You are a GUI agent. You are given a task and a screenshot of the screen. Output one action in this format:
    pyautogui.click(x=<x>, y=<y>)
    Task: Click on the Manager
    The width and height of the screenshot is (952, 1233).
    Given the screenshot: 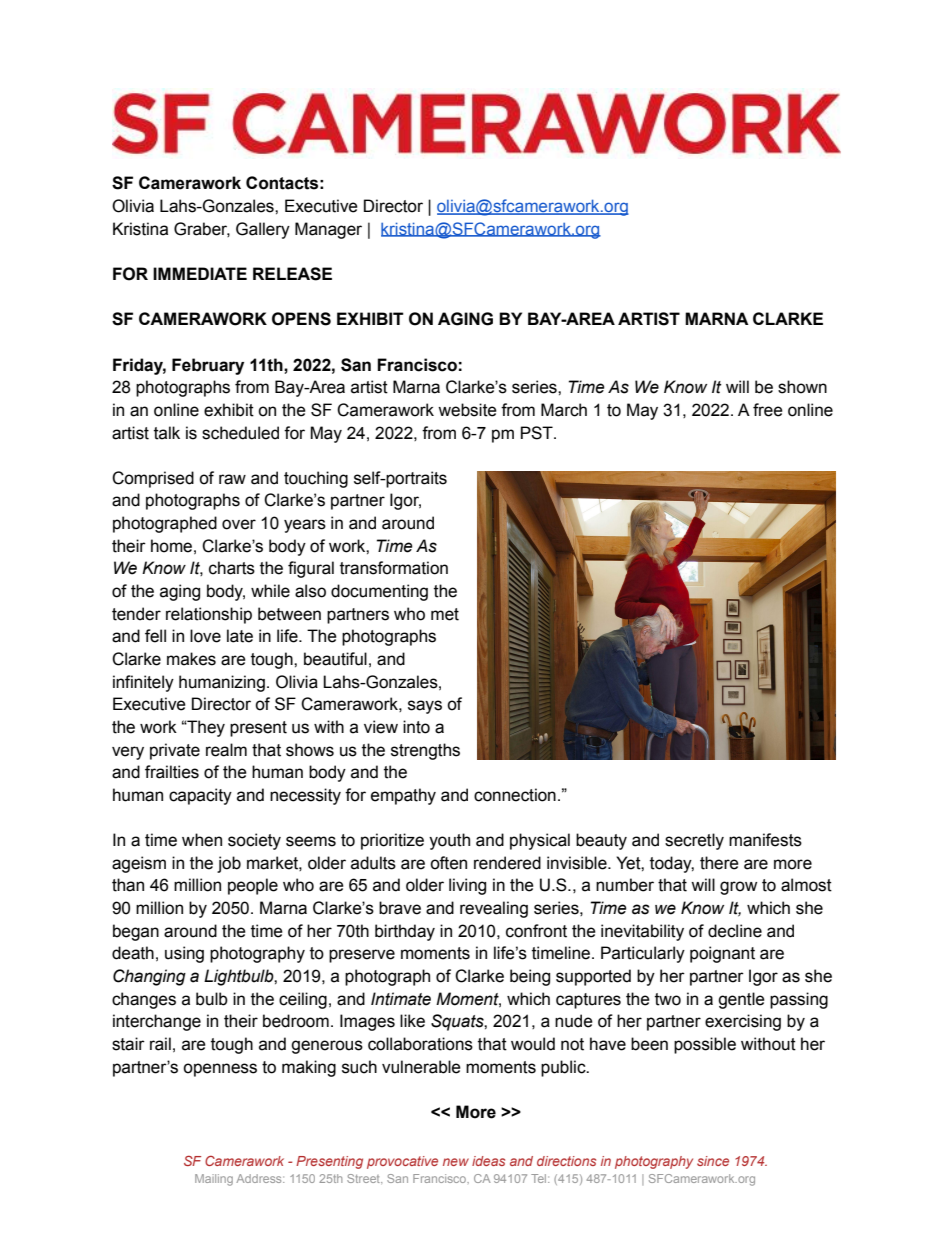 What is the action you would take?
    pyautogui.click(x=328, y=230)
